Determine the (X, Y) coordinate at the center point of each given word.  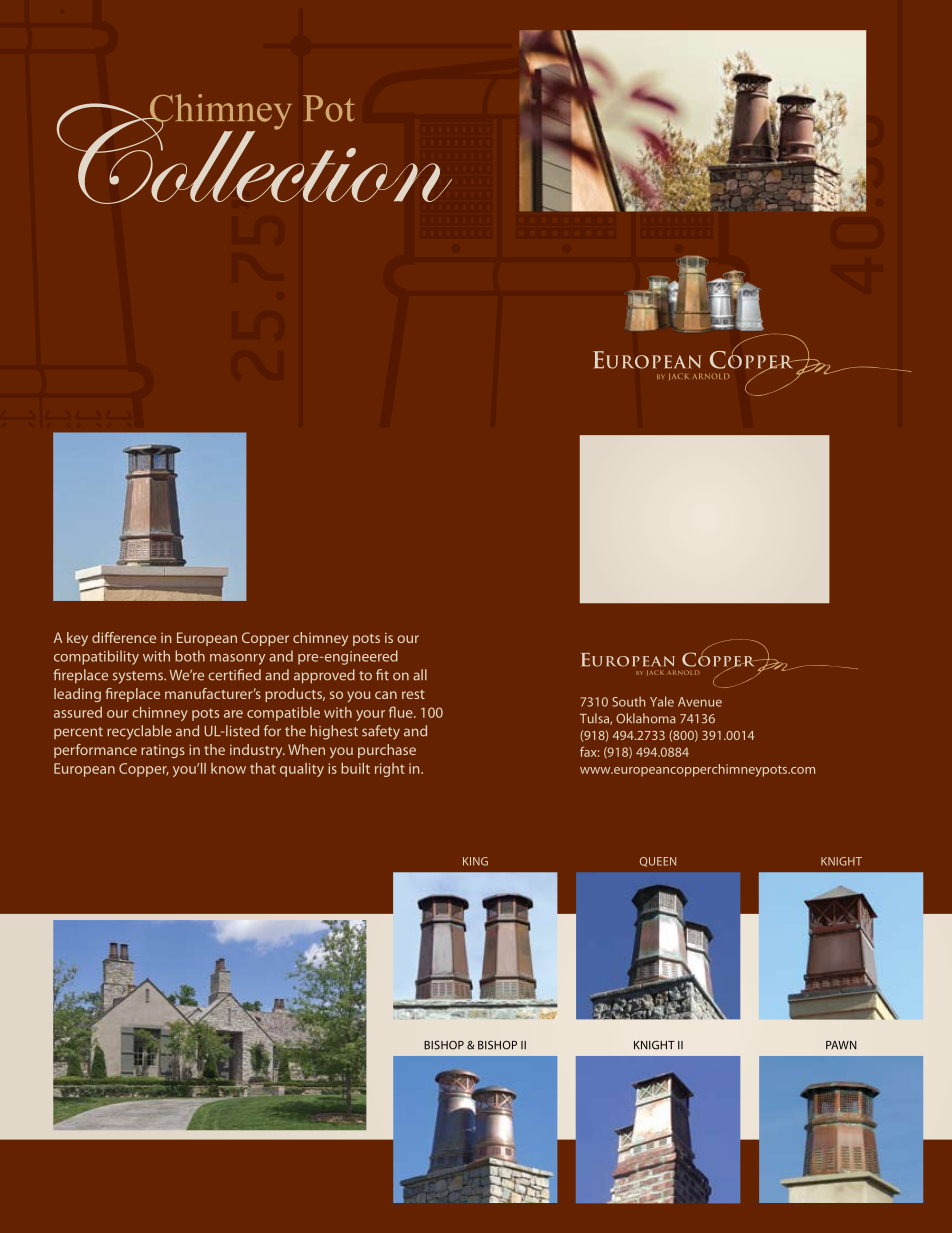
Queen (658, 862)
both (190, 656)
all (420, 675)
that (263, 768)
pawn (841, 1045)
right (390, 770)
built (355, 768)
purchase (387, 751)
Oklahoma (646, 718)
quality (302, 770)
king (475, 861)
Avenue (700, 702)
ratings (163, 751)
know (228, 768)
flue (402, 712)
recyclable (139, 732)
